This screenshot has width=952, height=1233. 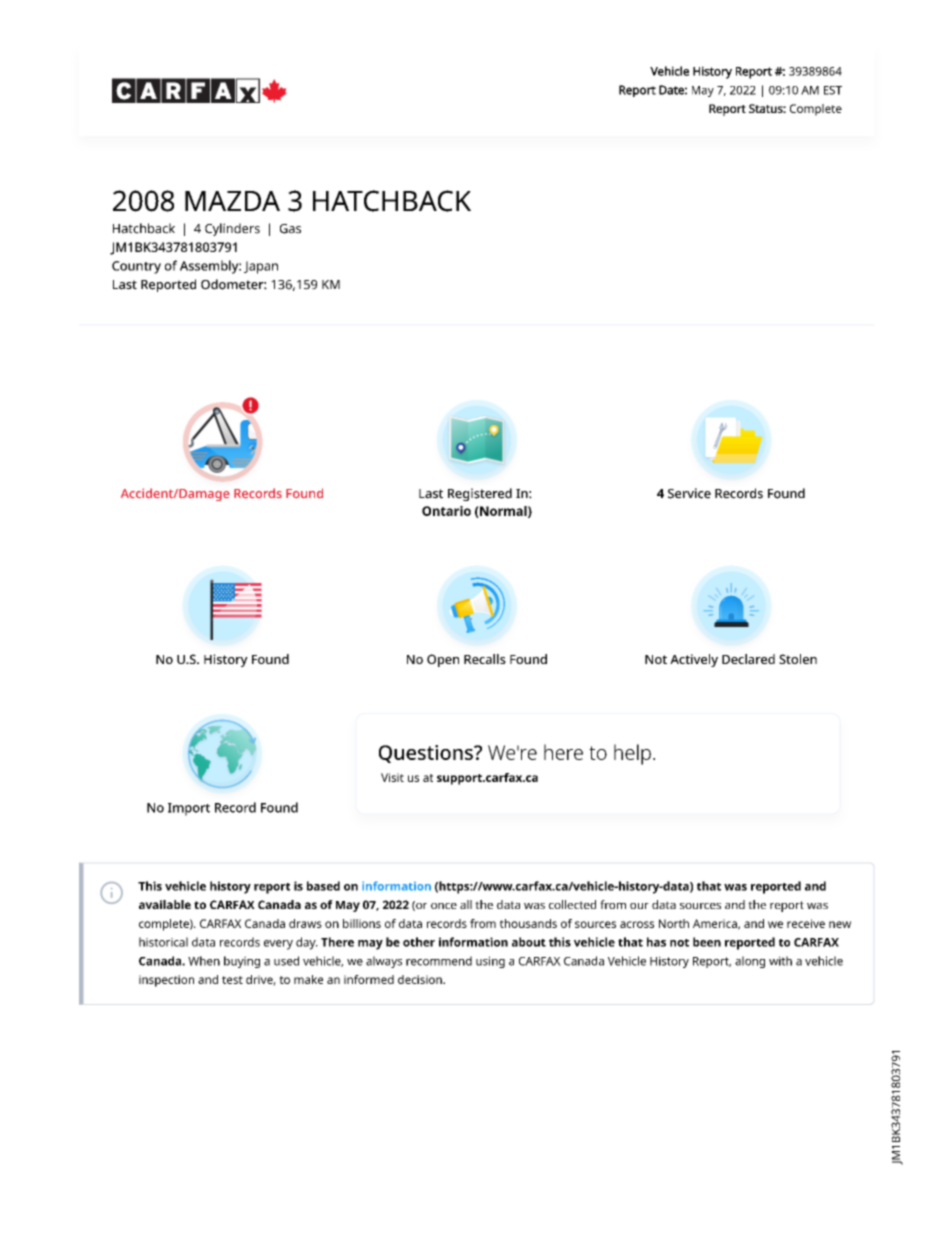 I want to click on Cylinders, so click(x=232, y=229).
